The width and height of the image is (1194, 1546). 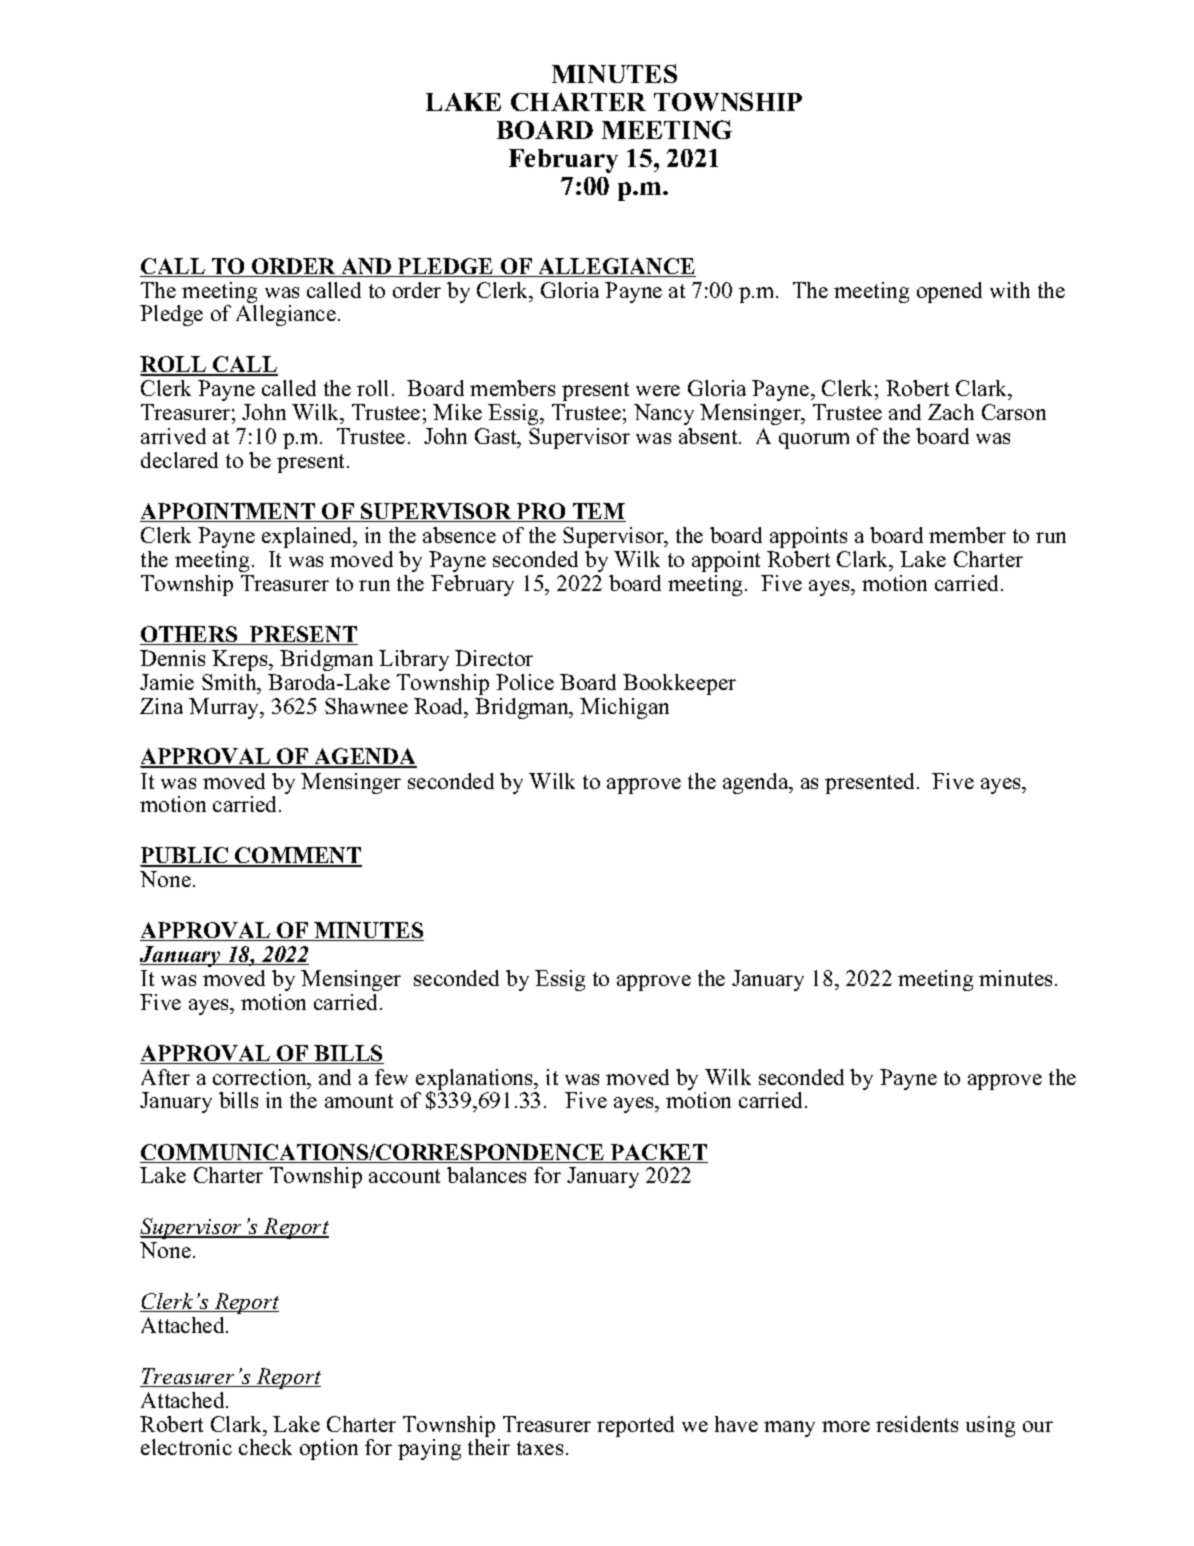 What do you see at coordinates (949, 292) in the image?
I see `opened` at bounding box center [949, 292].
